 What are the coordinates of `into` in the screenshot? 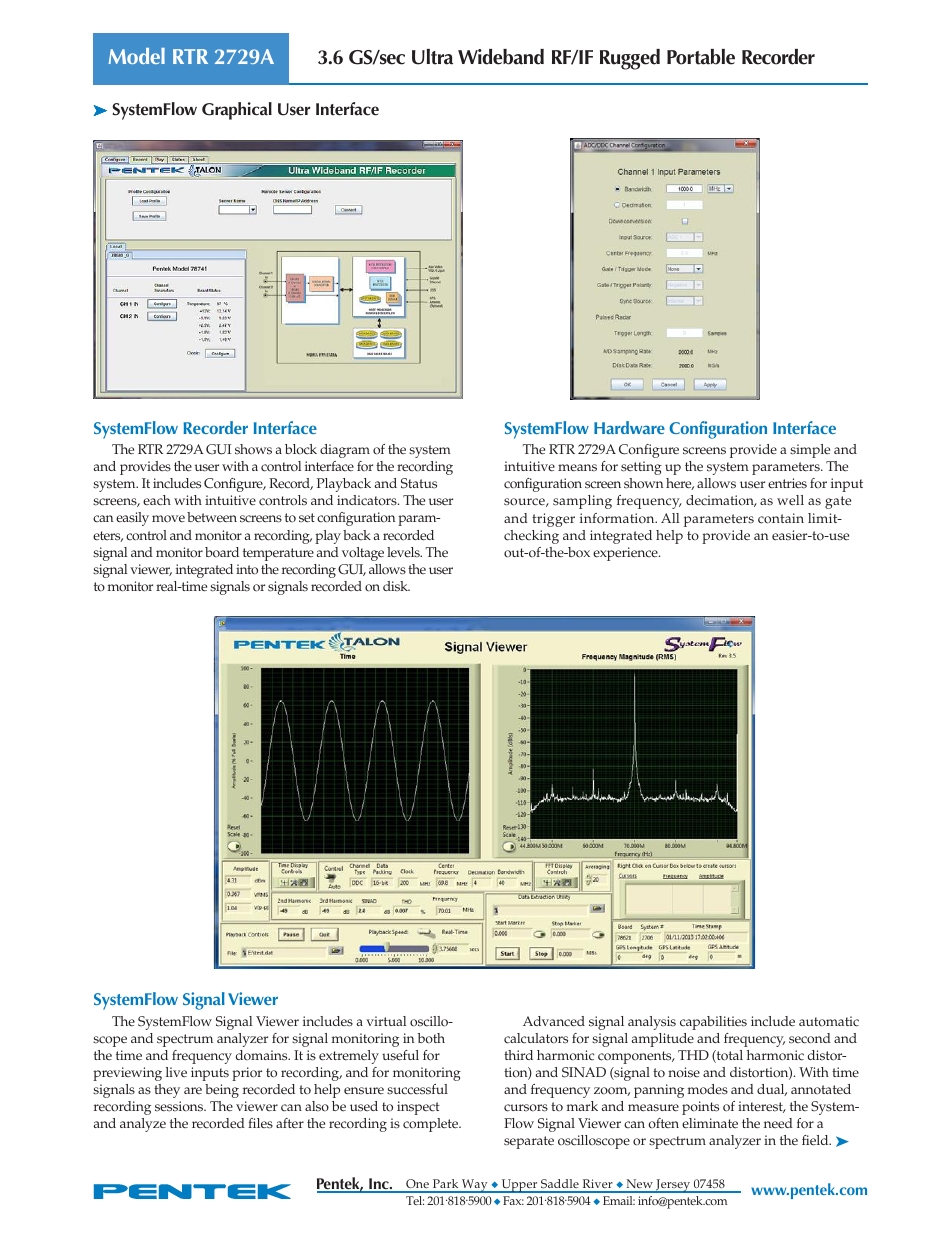 It's located at (247, 569).
